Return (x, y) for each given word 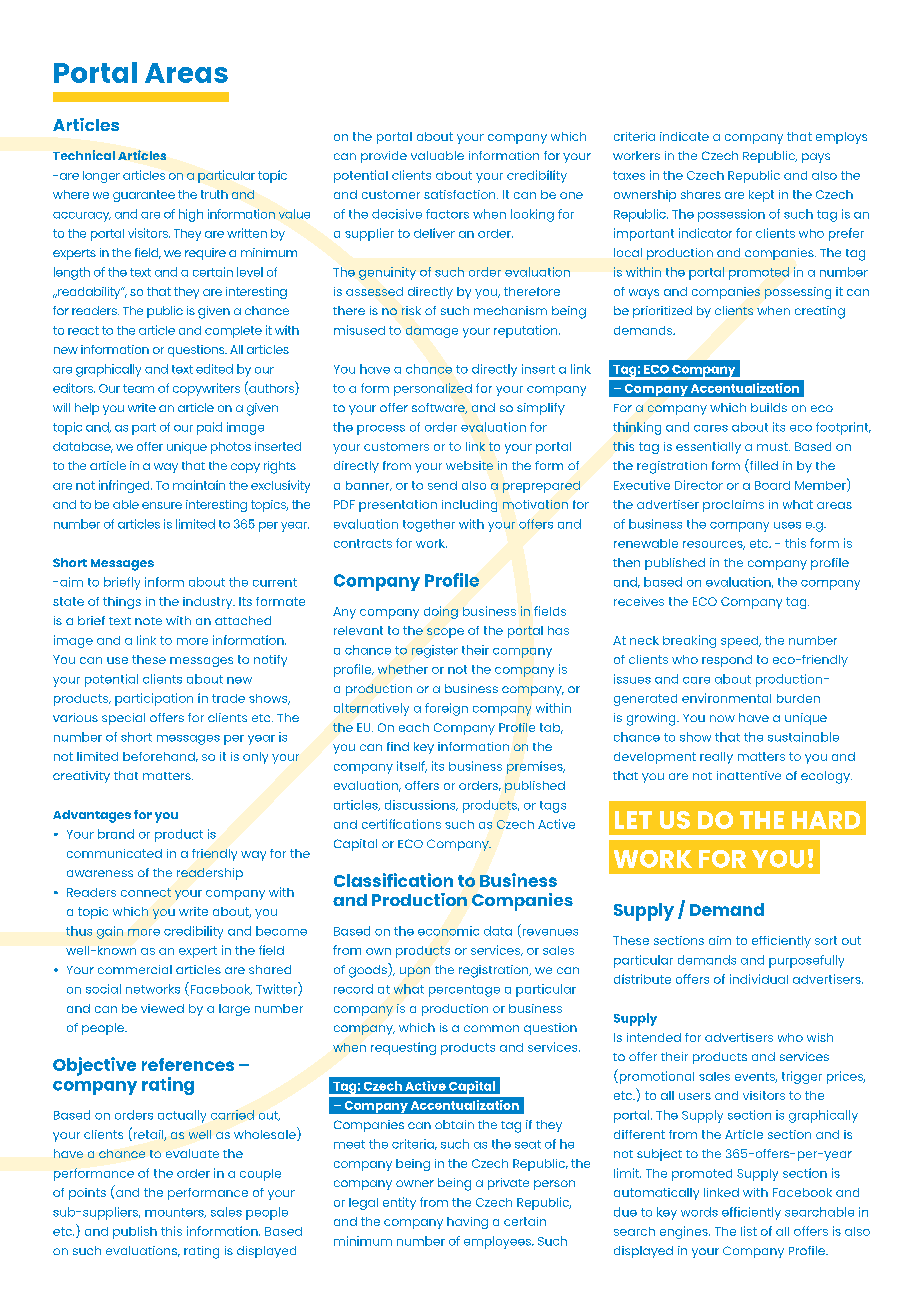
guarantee (144, 196)
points (87, 1194)
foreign (446, 709)
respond (727, 661)
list (749, 1231)
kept (761, 196)
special (123, 719)
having (467, 1223)
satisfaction (461, 194)
